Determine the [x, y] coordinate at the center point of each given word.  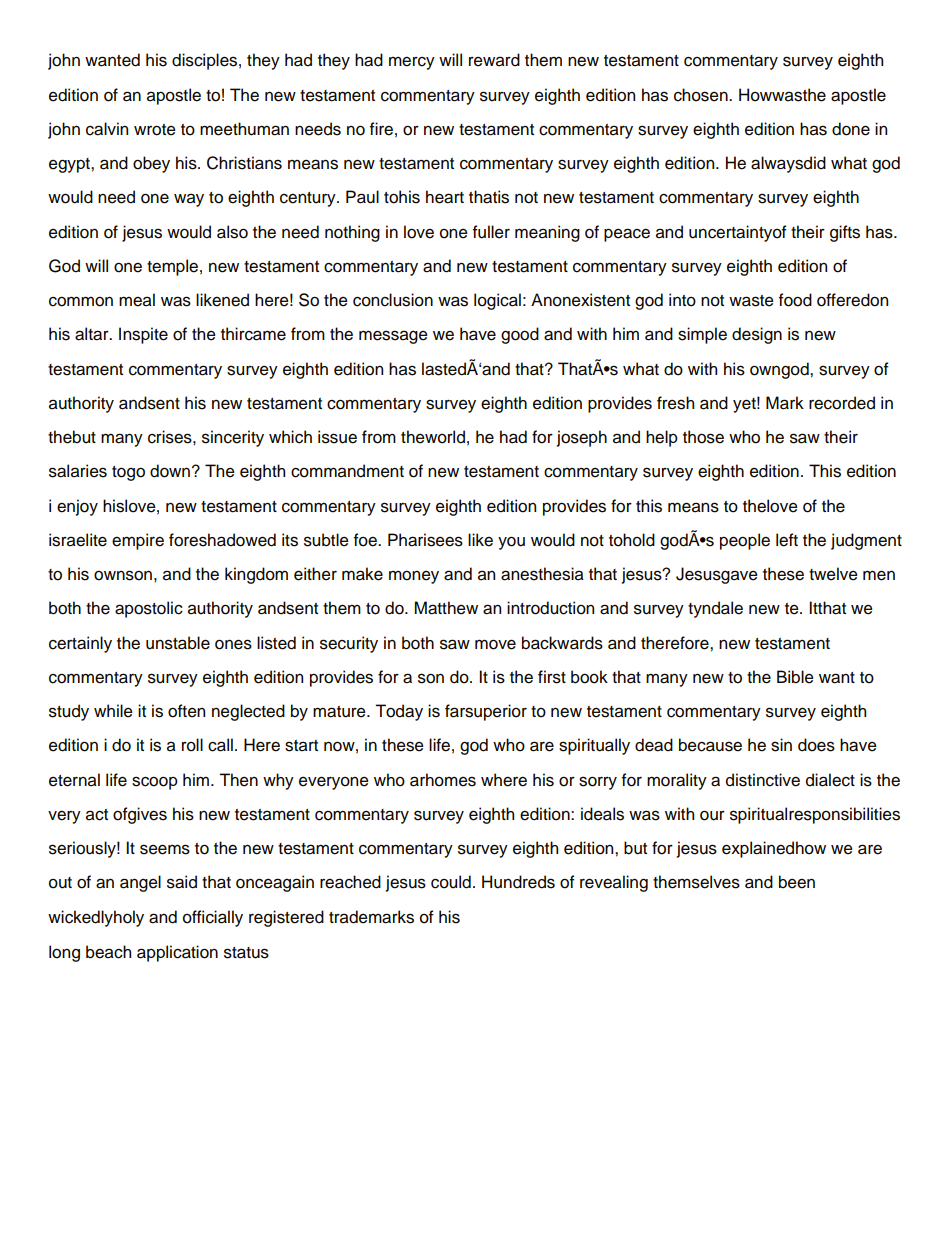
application [177, 953]
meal [137, 300]
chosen [702, 95]
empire [138, 541]
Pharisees [425, 540]
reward [494, 60]
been [797, 882]
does [816, 745]
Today [399, 712]
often [186, 711]
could [451, 882]
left [787, 540]
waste [751, 301]
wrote [155, 130]
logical [497, 301]
